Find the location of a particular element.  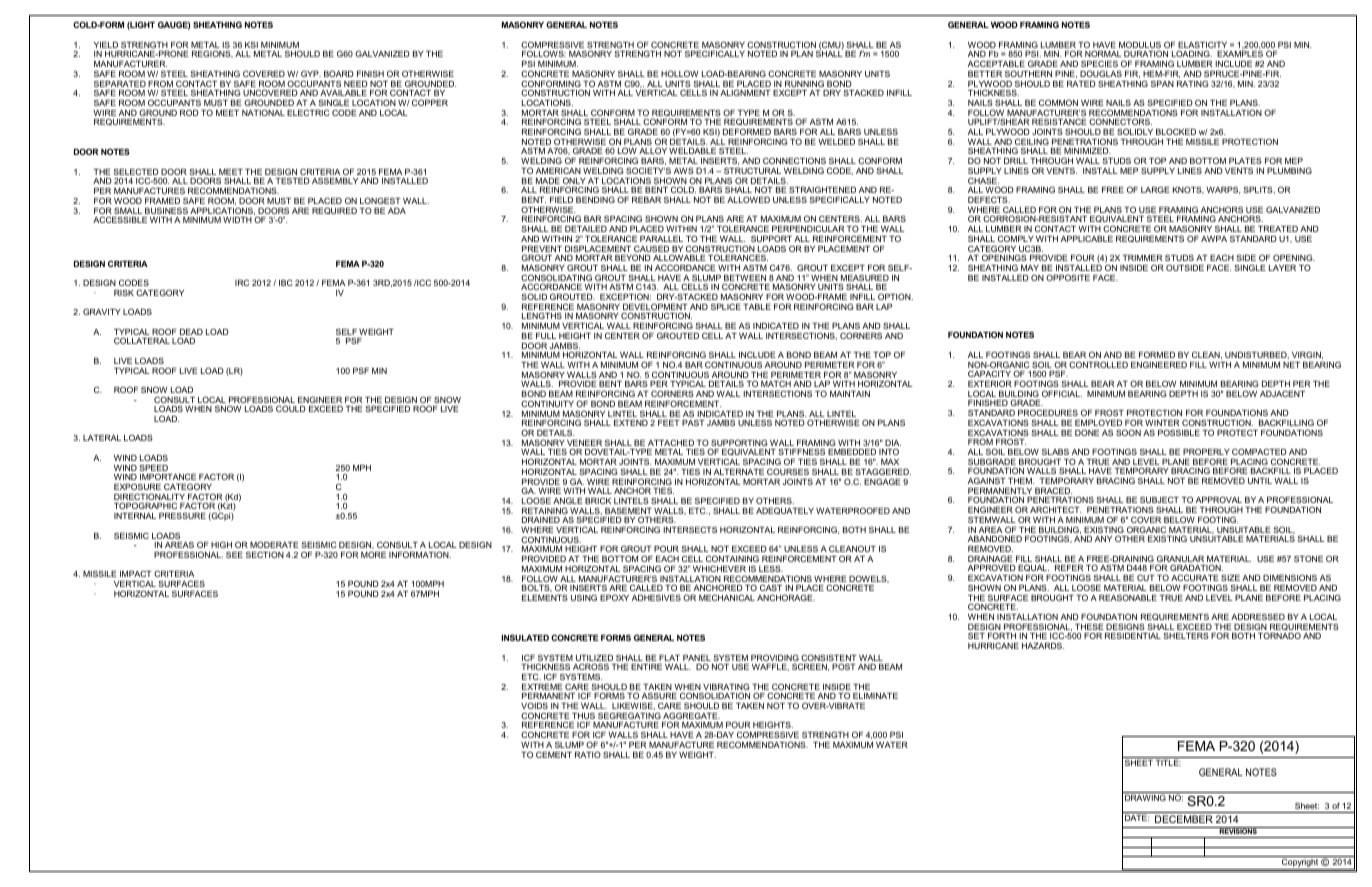

IMPACT is located at coordinates (135, 573).
